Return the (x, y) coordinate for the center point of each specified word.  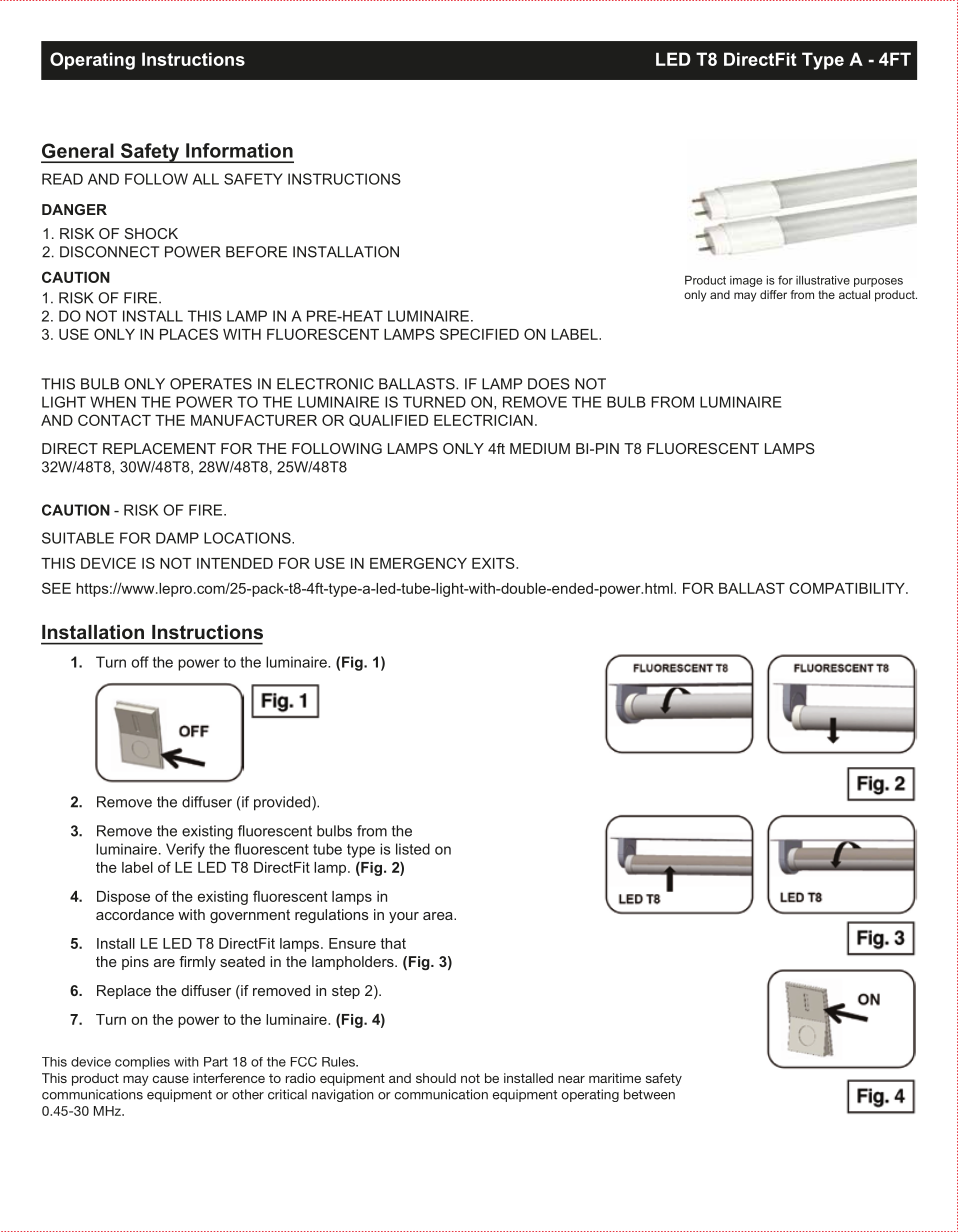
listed (413, 849)
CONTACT (114, 420)
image (746, 281)
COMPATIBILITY (848, 588)
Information (239, 150)
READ (62, 179)
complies (142, 1063)
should (436, 1078)
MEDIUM (540, 448)
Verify (185, 850)
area (439, 916)
